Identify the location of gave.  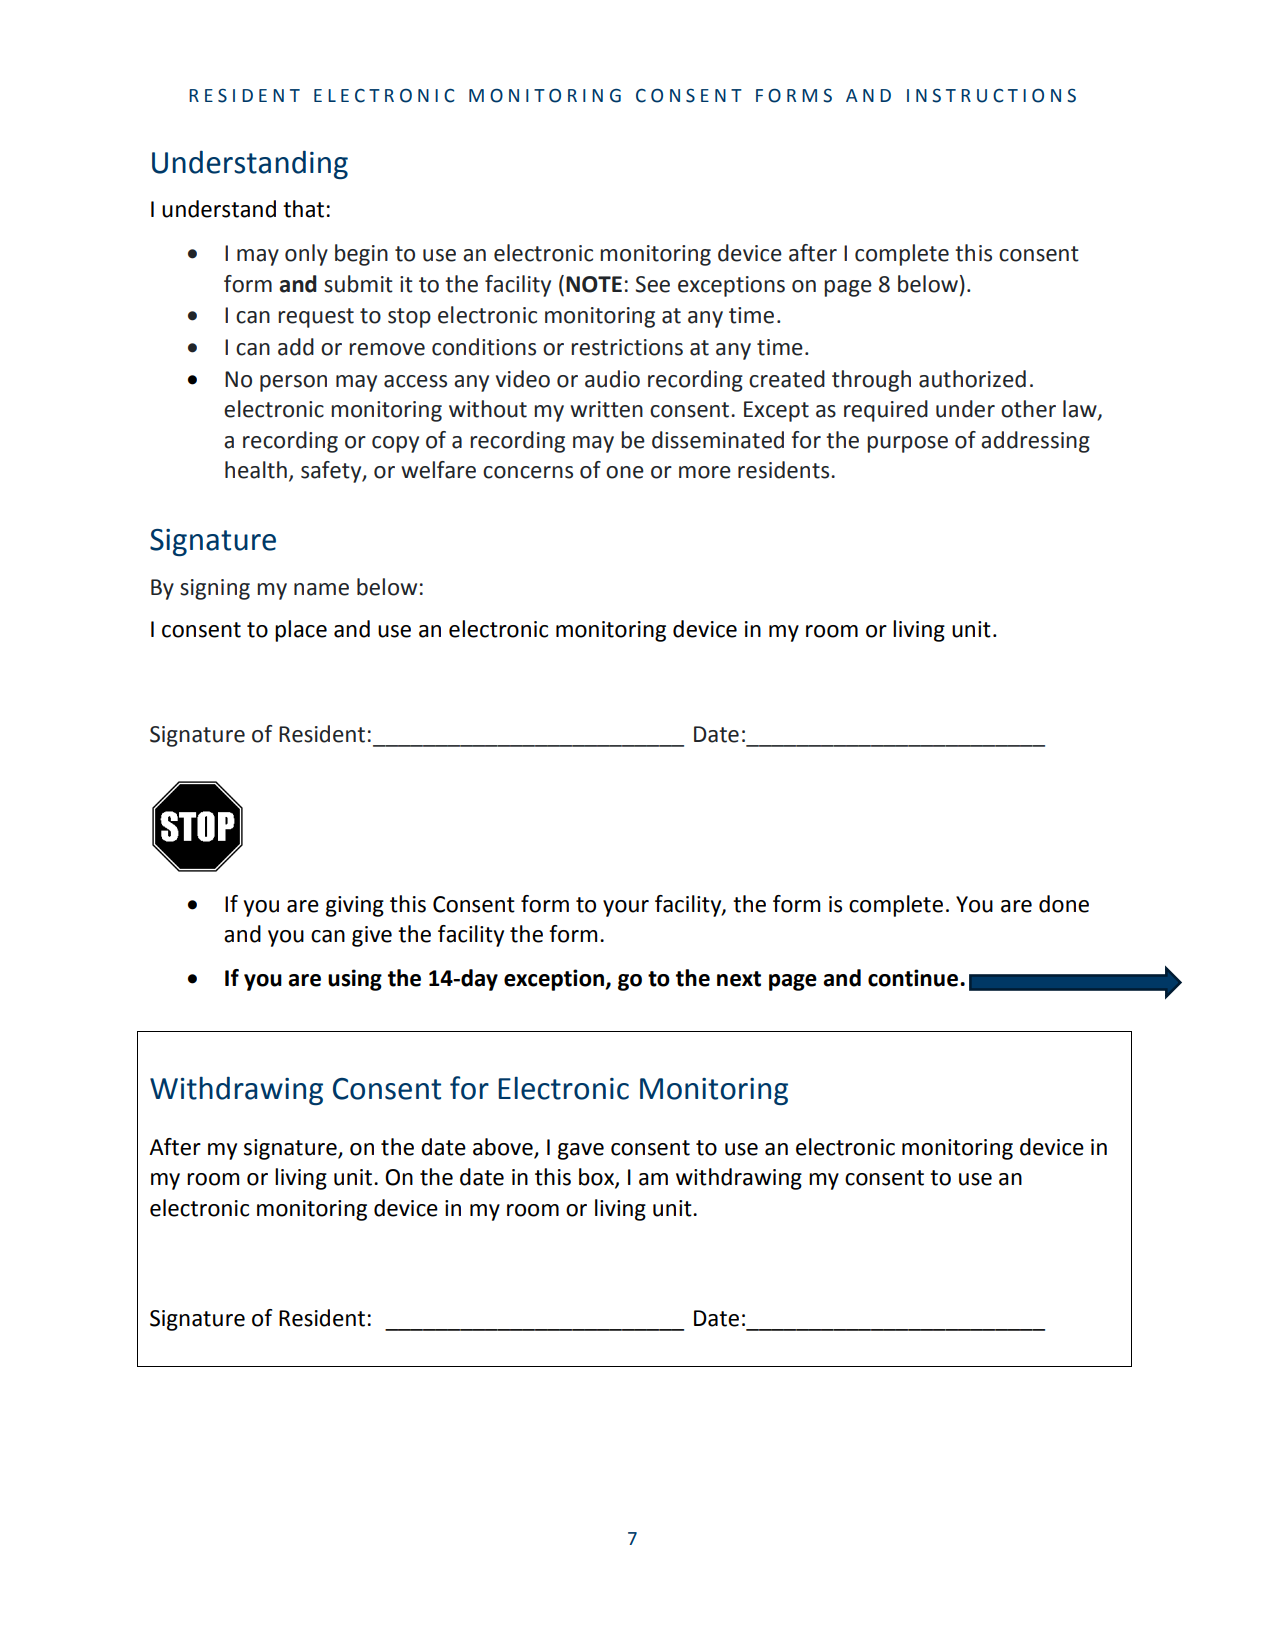
(581, 1151).
